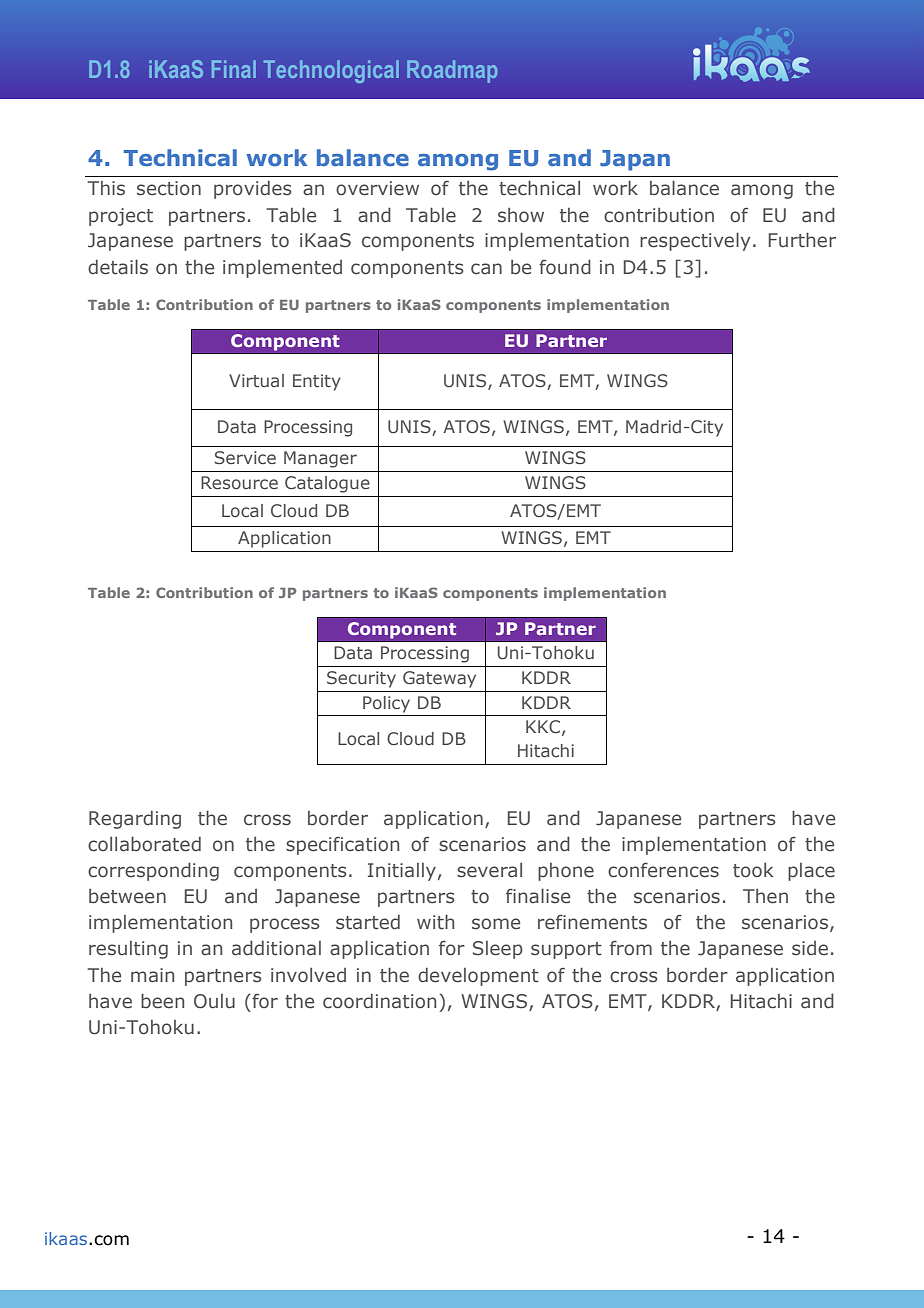 This screenshot has height=1308, width=924. What do you see at coordinates (452, 71) in the screenshot?
I see `Roadmap` at bounding box center [452, 71].
